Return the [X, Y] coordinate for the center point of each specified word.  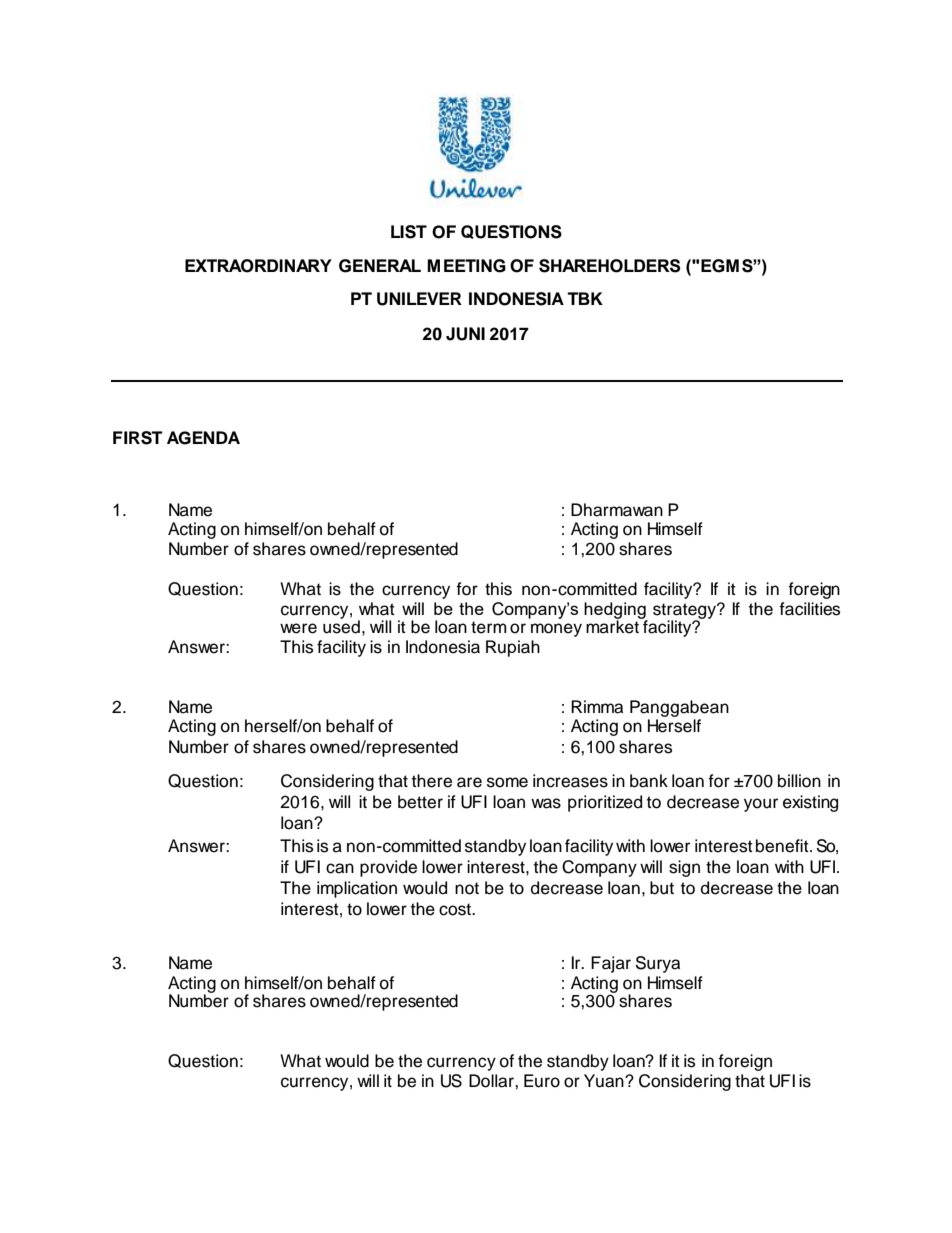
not [467, 888]
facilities [809, 609]
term [488, 627]
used [341, 626]
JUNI [465, 334]
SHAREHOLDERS [610, 266]
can [340, 868]
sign [684, 868]
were [298, 628]
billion [799, 781]
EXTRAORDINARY [258, 266]
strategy [686, 612]
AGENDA [203, 438]
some [507, 782]
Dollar [492, 1081]
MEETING [466, 266]
